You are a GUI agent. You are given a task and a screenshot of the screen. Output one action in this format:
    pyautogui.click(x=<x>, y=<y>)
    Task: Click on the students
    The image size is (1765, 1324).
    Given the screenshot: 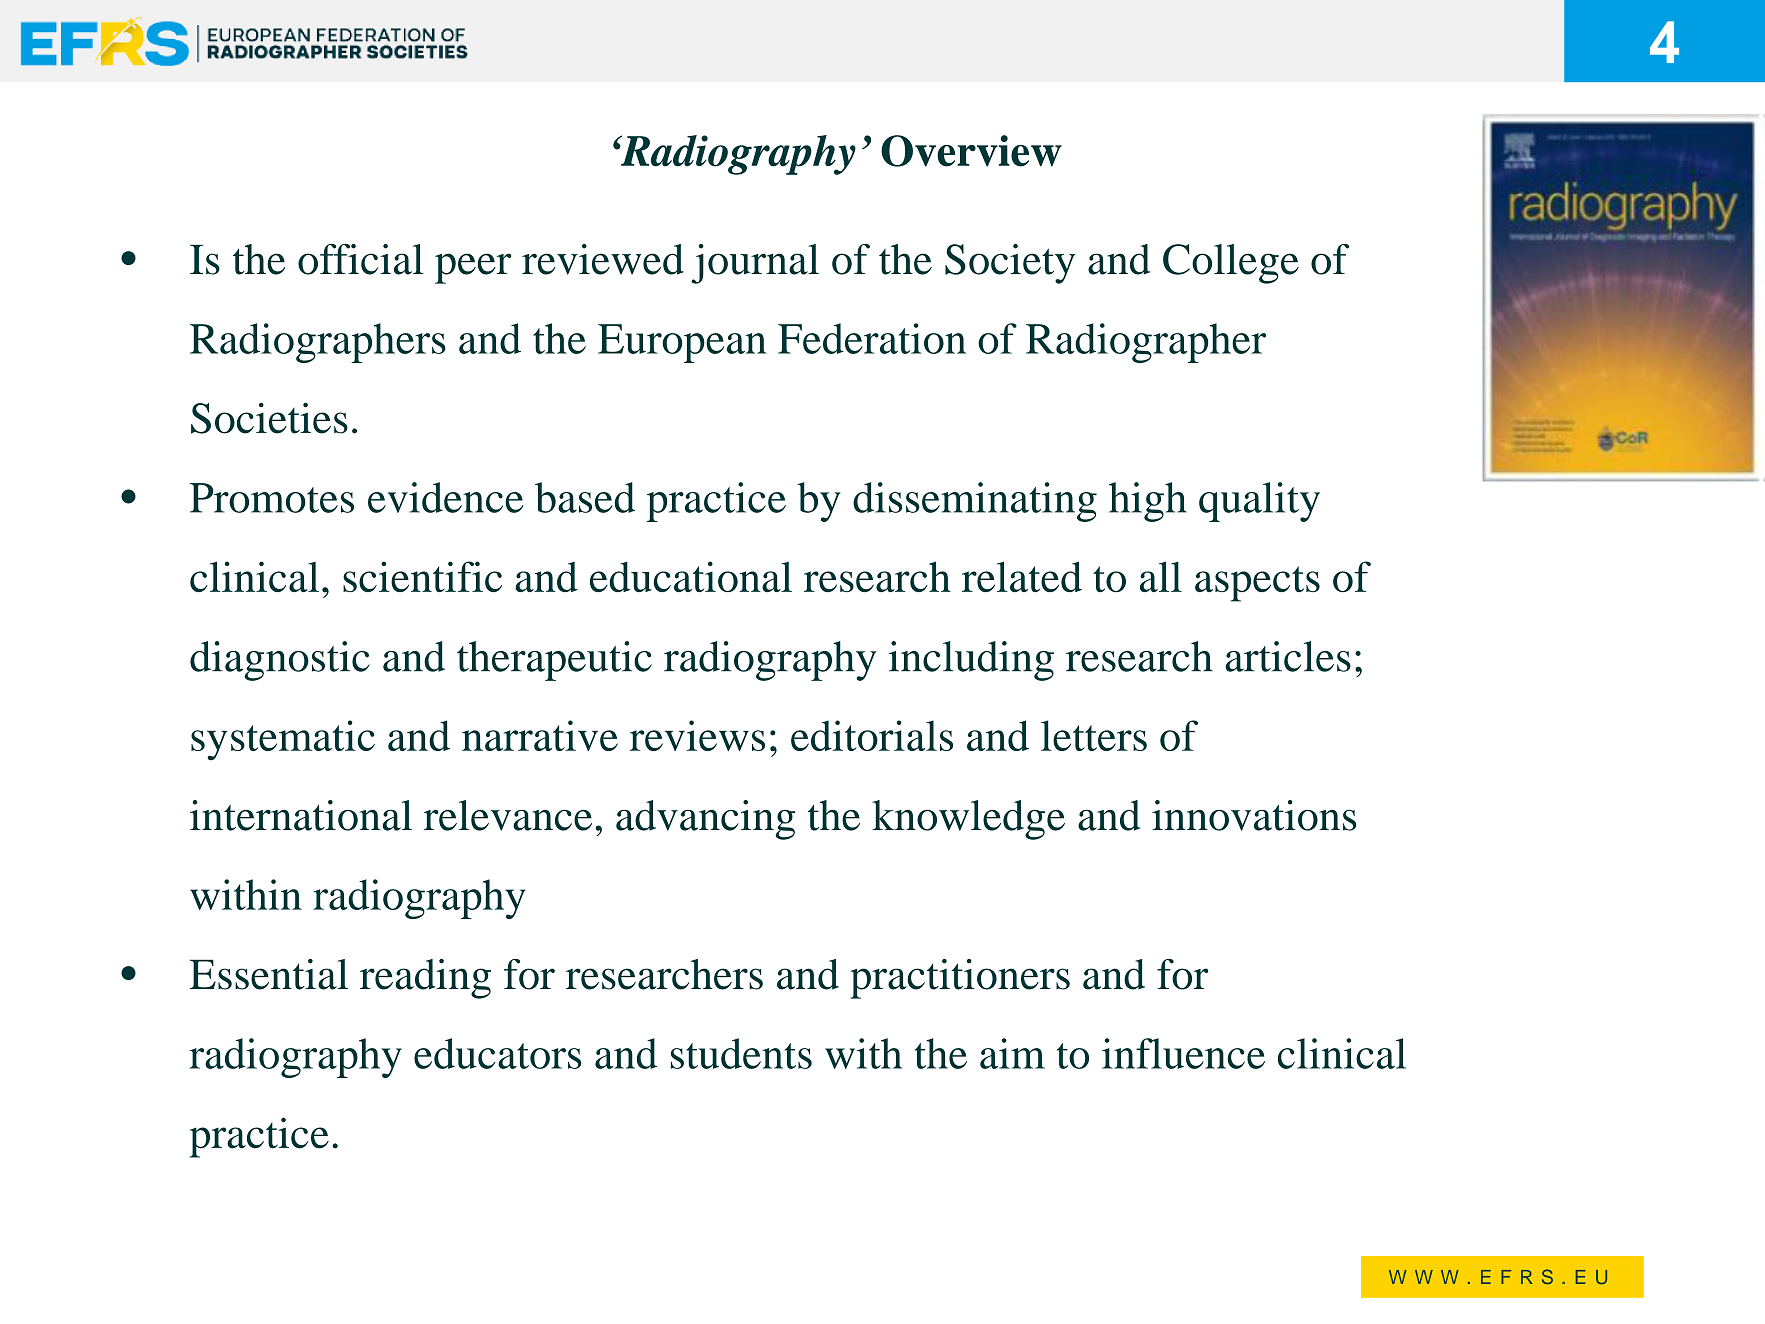 What is the action you would take?
    pyautogui.click(x=741, y=1053)
